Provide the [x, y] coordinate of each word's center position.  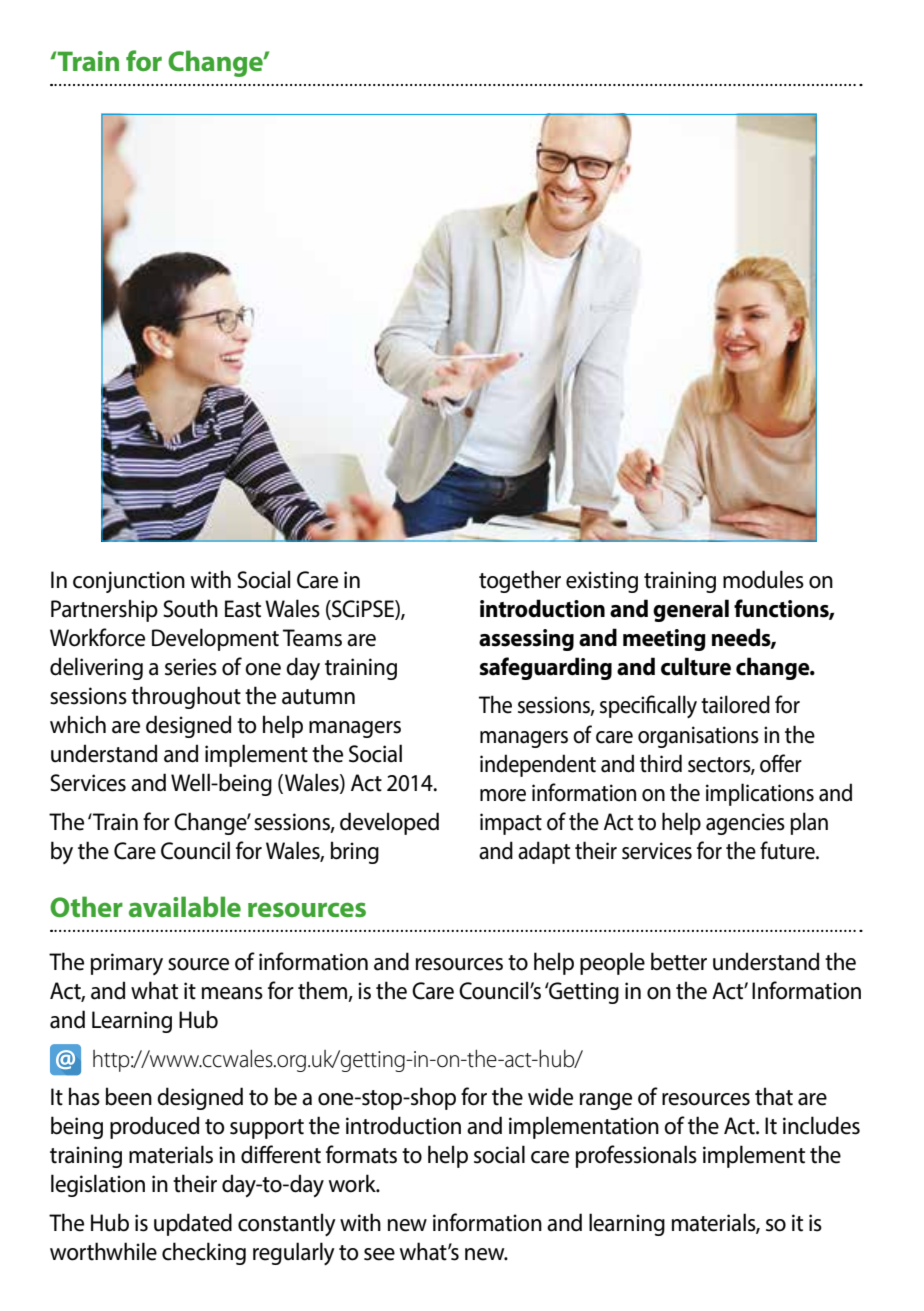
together [520, 581]
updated [193, 1224]
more [503, 795]
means [232, 993]
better [679, 961]
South [190, 608]
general [691, 610]
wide [550, 1096]
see [379, 1254]
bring [355, 852]
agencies [745, 824]
